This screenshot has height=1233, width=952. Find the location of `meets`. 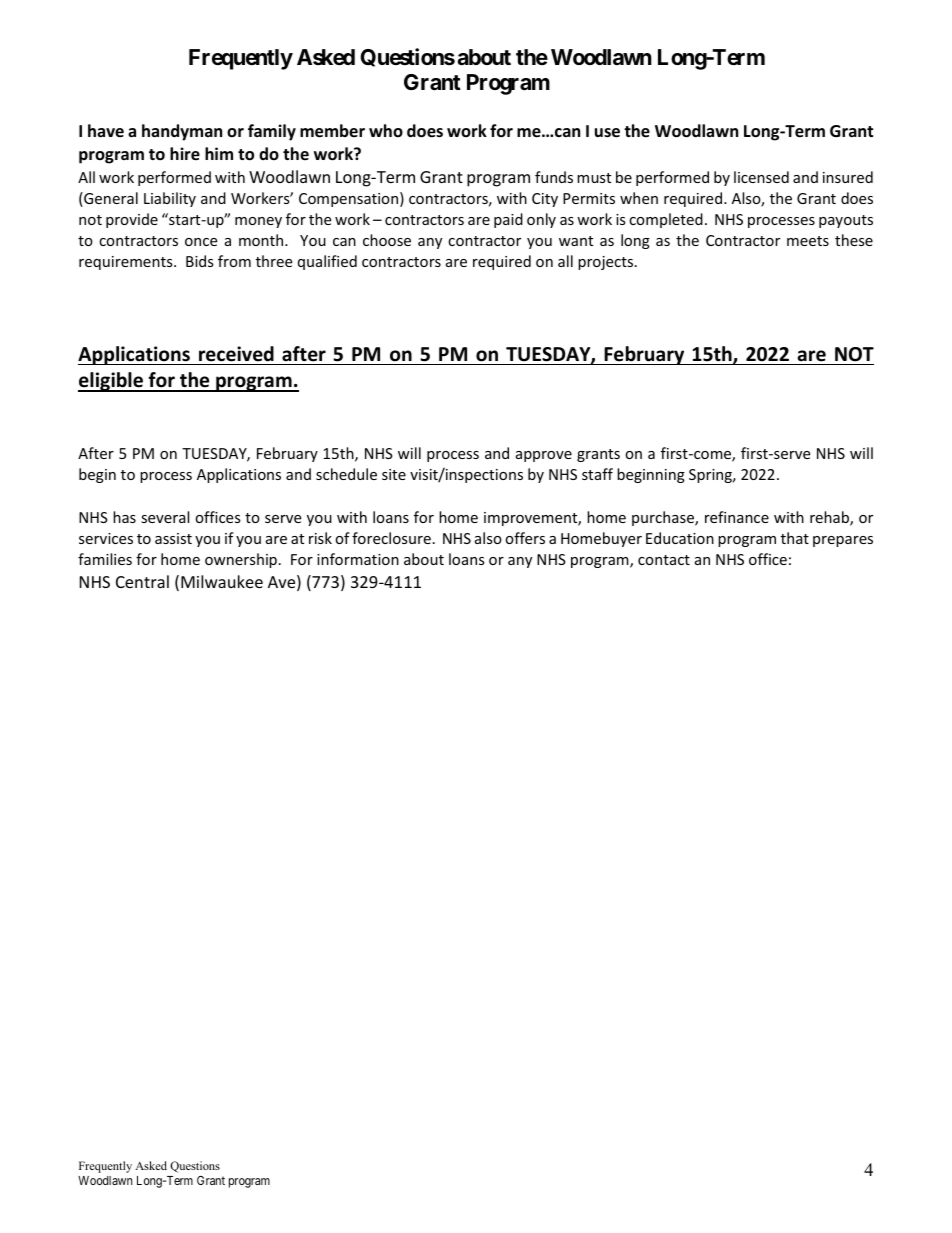

meets is located at coordinates (808, 241).
